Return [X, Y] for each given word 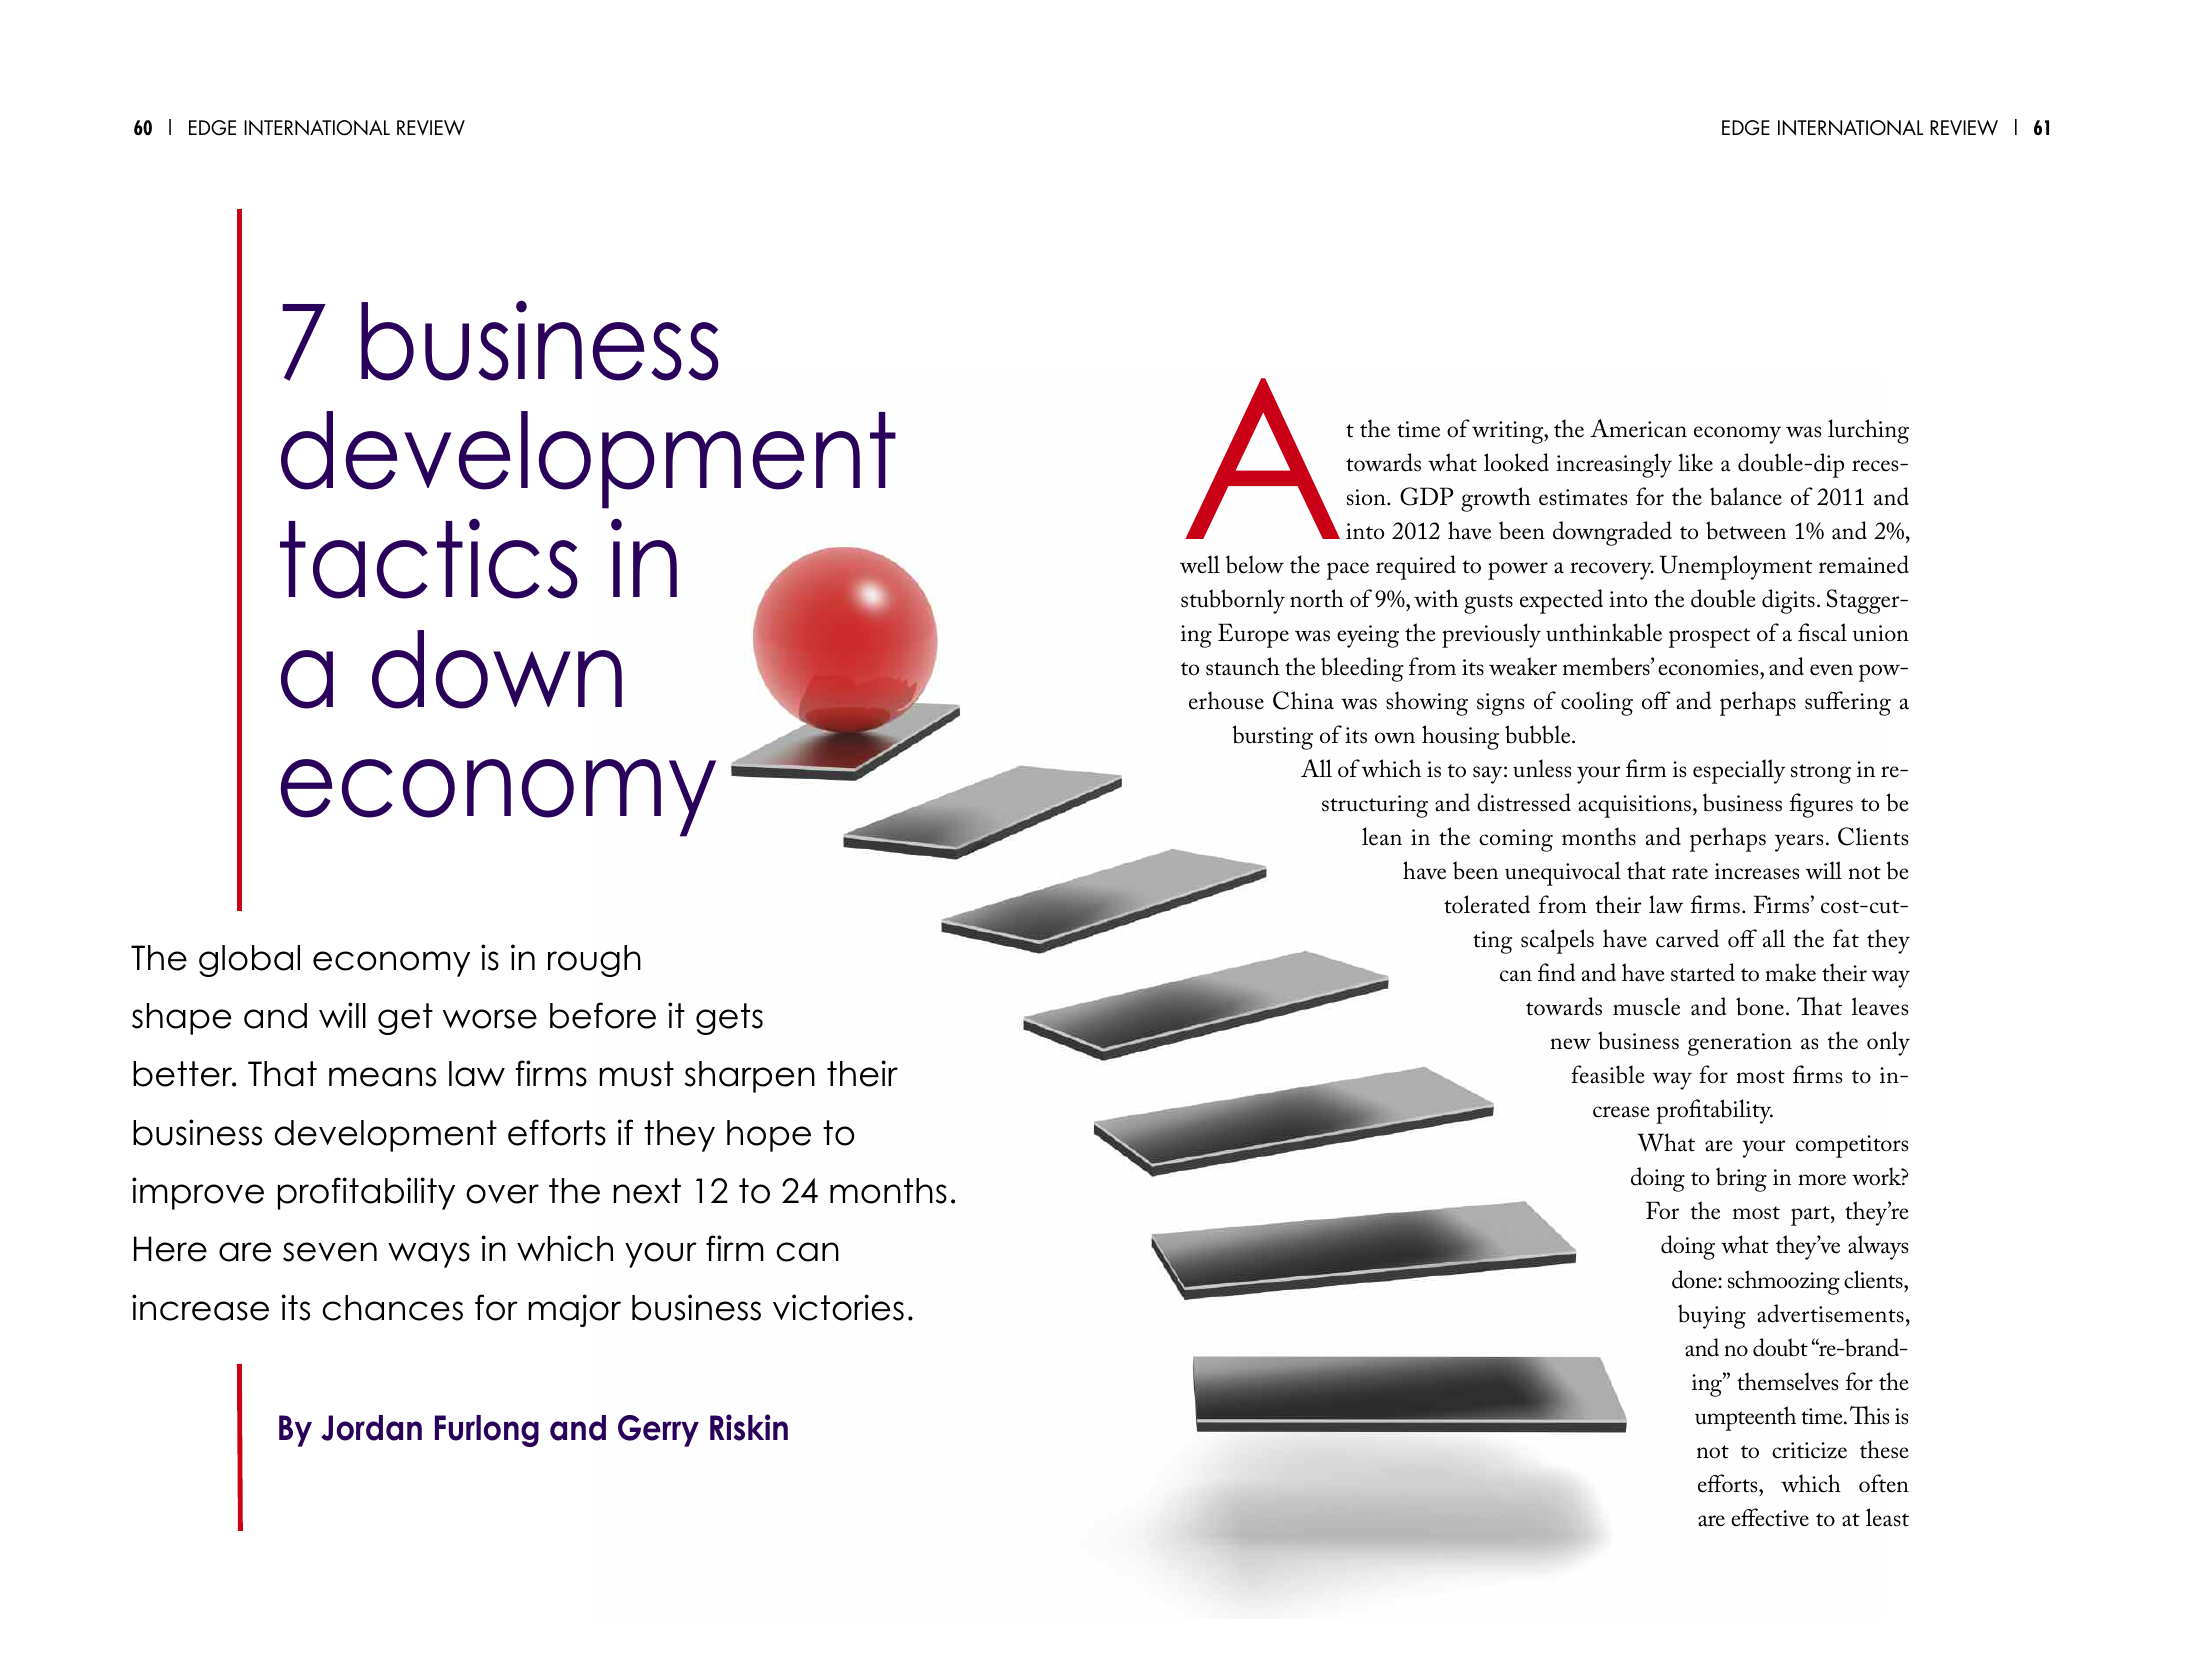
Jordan [371, 1428]
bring [1741, 1179]
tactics [429, 558]
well [1200, 564]
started [1703, 972]
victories [838, 1307]
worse [490, 1019]
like [1695, 462]
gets [729, 1019]
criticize [1809, 1450]
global [249, 961]
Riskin [749, 1427]
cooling [1597, 703]
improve [198, 1193]
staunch [1243, 666]
